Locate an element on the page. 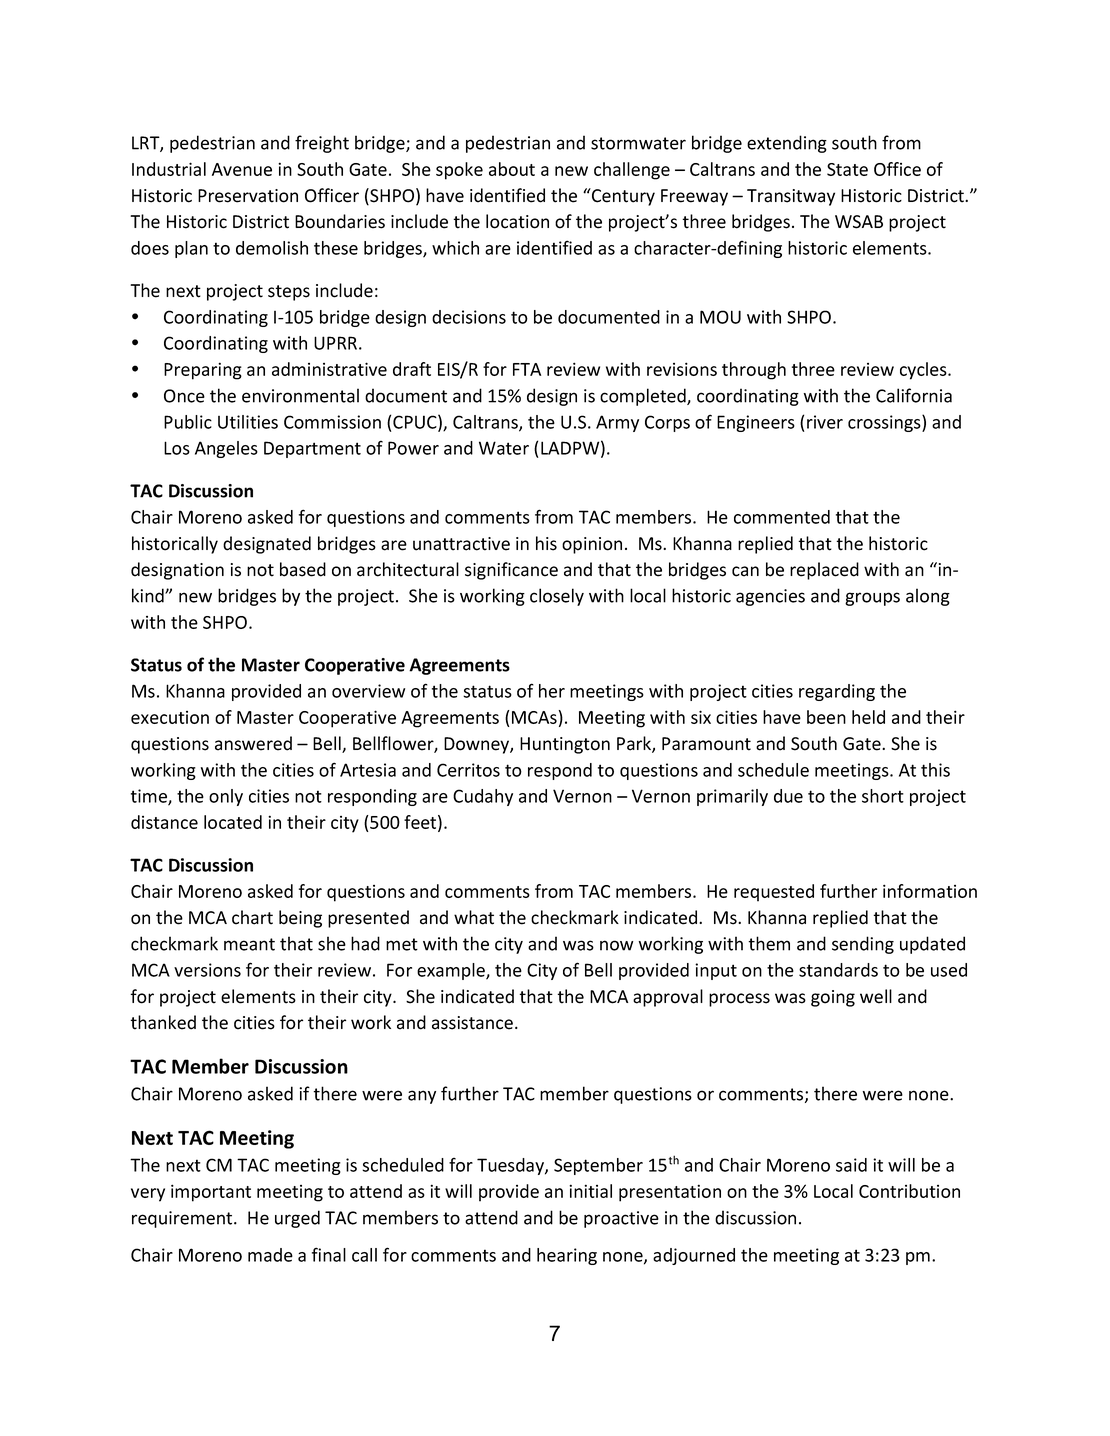 Image resolution: width=1110 pixels, height=1436 pixels. made is located at coordinates (270, 1255).
